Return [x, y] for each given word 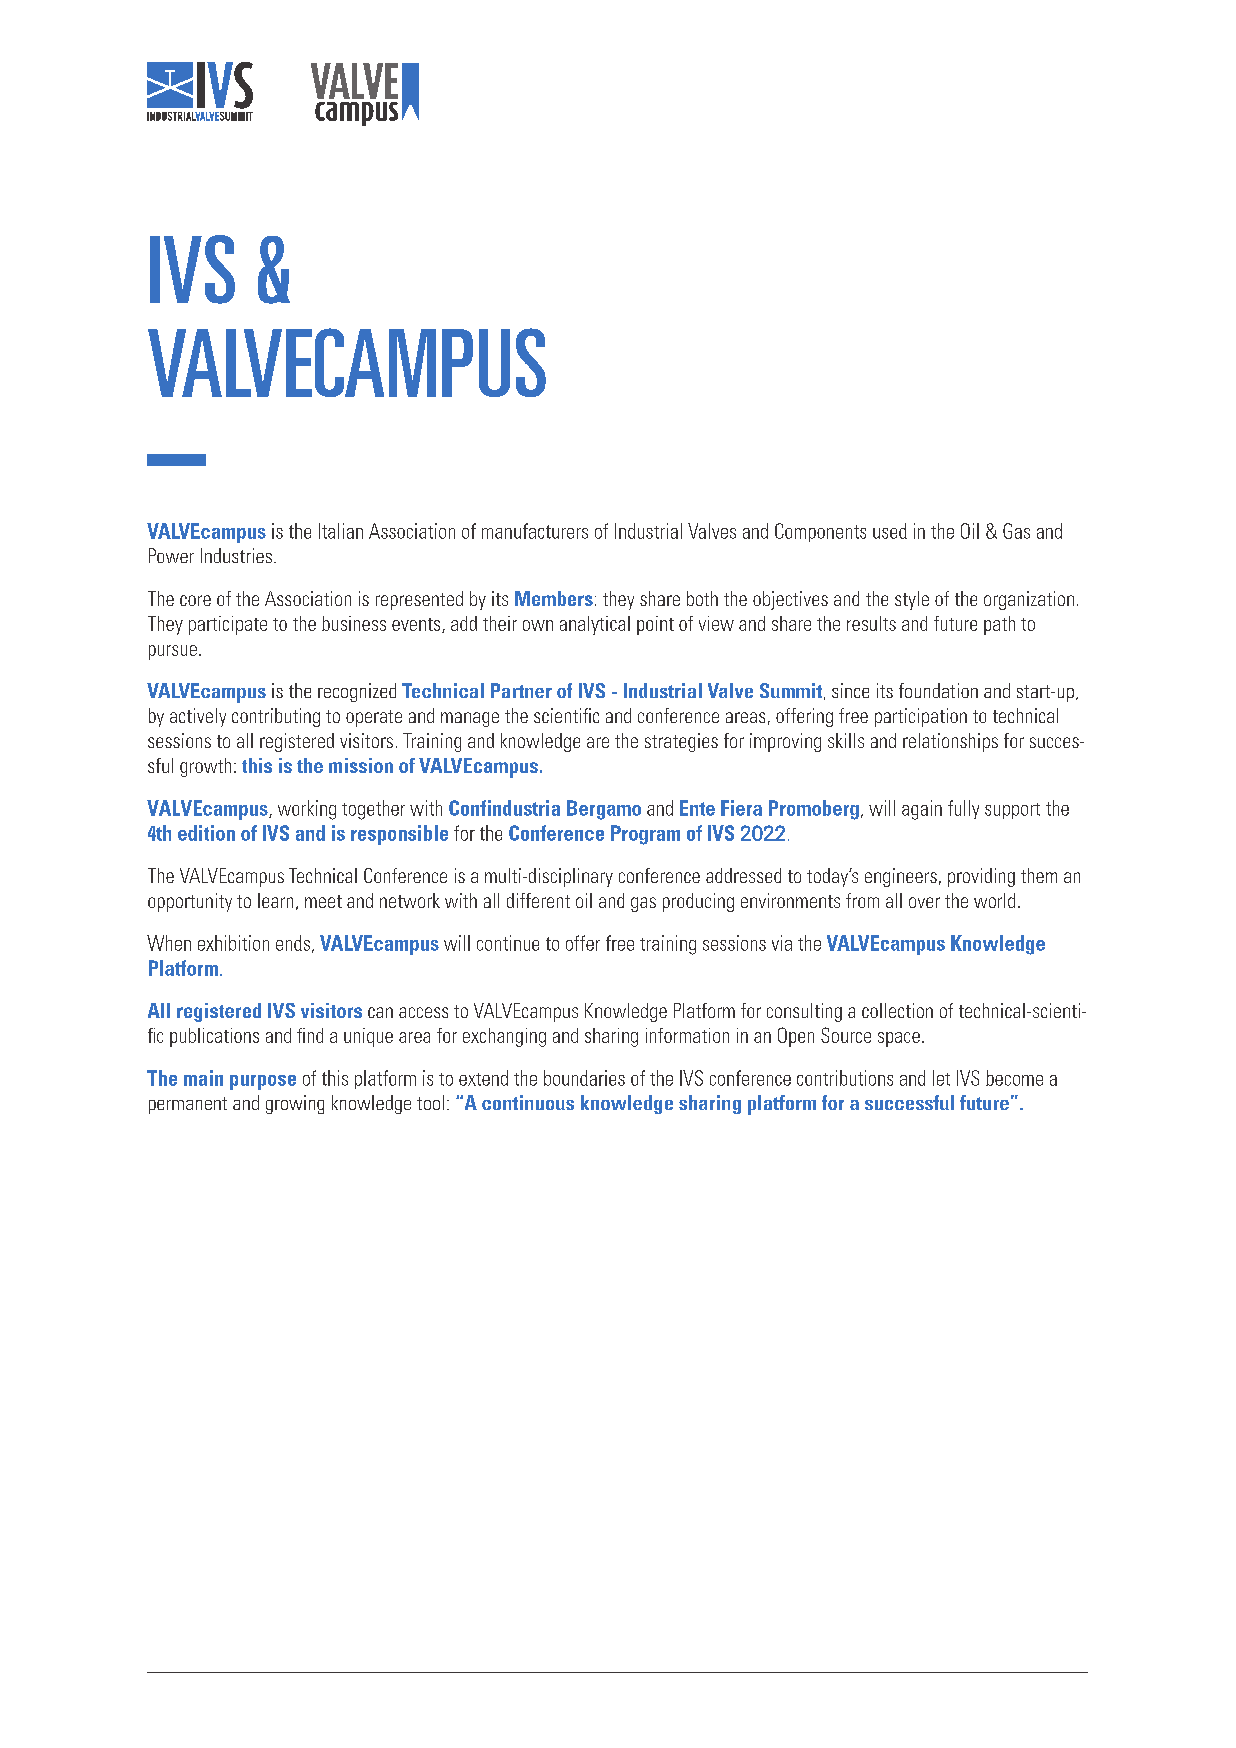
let [941, 1078]
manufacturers [535, 531]
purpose [263, 1082]
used [890, 531]
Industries [236, 555]
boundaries [584, 1078]
